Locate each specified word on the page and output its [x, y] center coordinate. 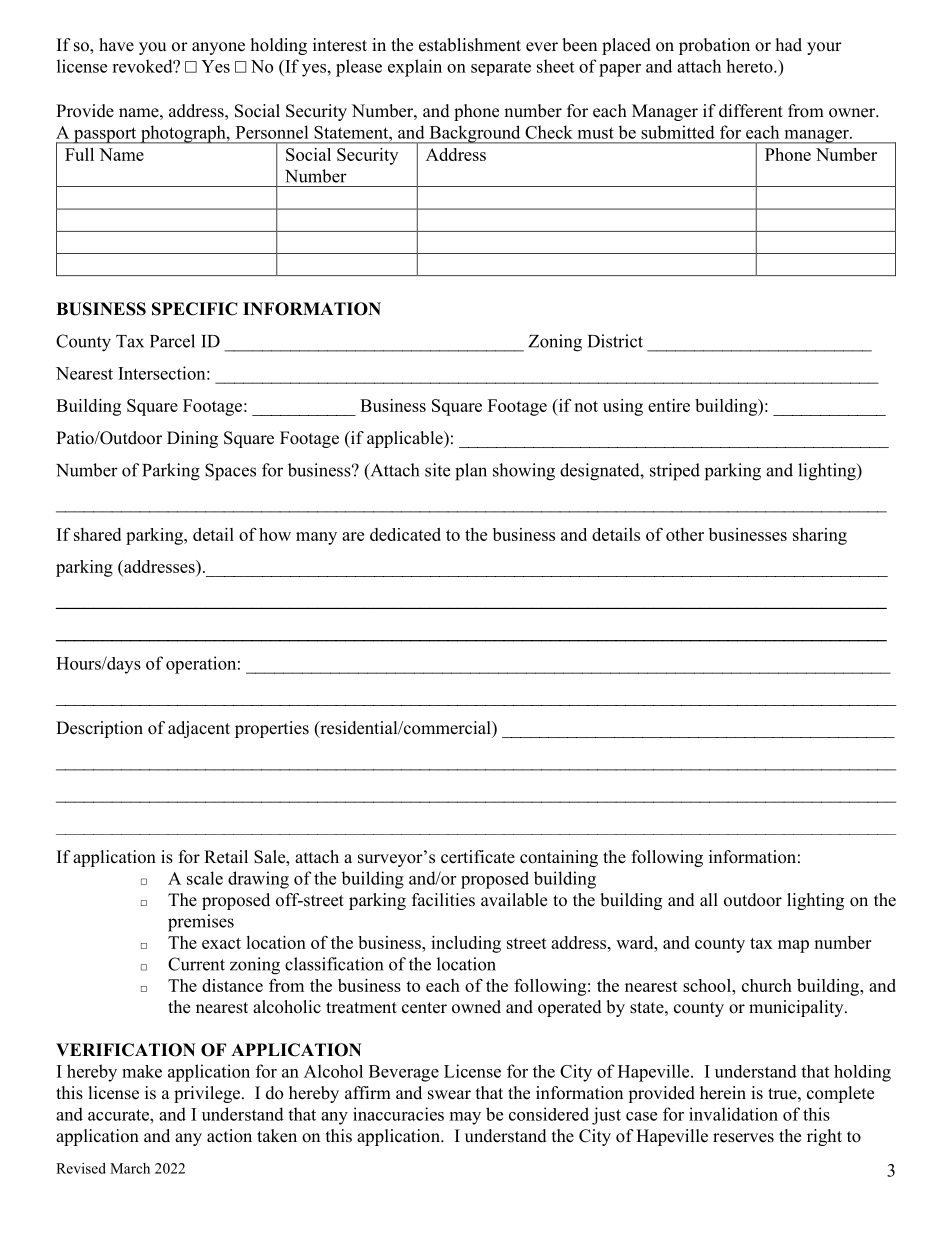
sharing [820, 536]
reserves [743, 1138]
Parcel [172, 341]
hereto [750, 66]
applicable [406, 439]
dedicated [405, 534]
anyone [218, 48]
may [465, 1118]
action [229, 1136]
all [709, 899]
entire [669, 405]
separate [501, 68]
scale [205, 878]
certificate [478, 857]
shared [97, 534]
